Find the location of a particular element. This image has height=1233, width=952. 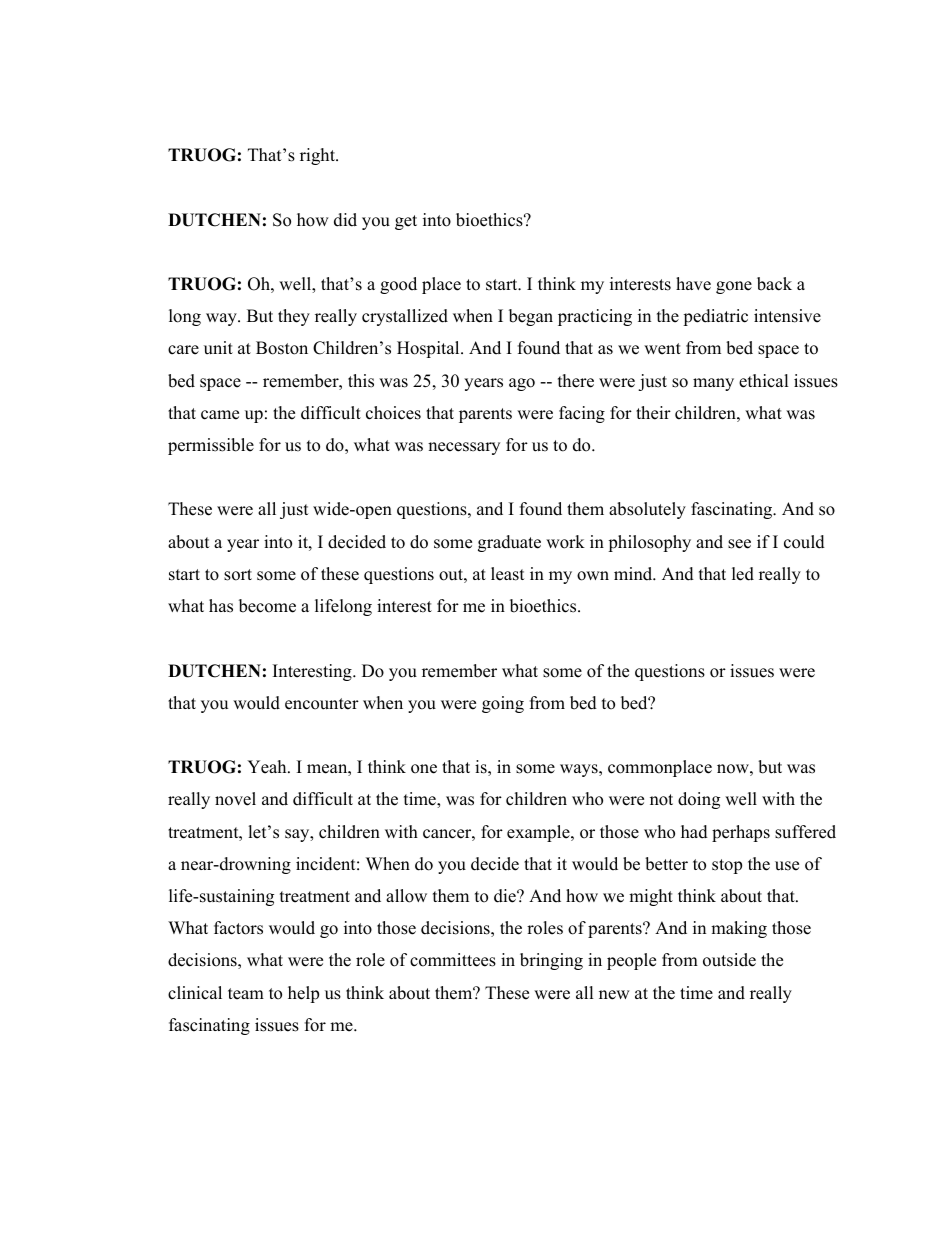

team is located at coordinates (246, 994).
